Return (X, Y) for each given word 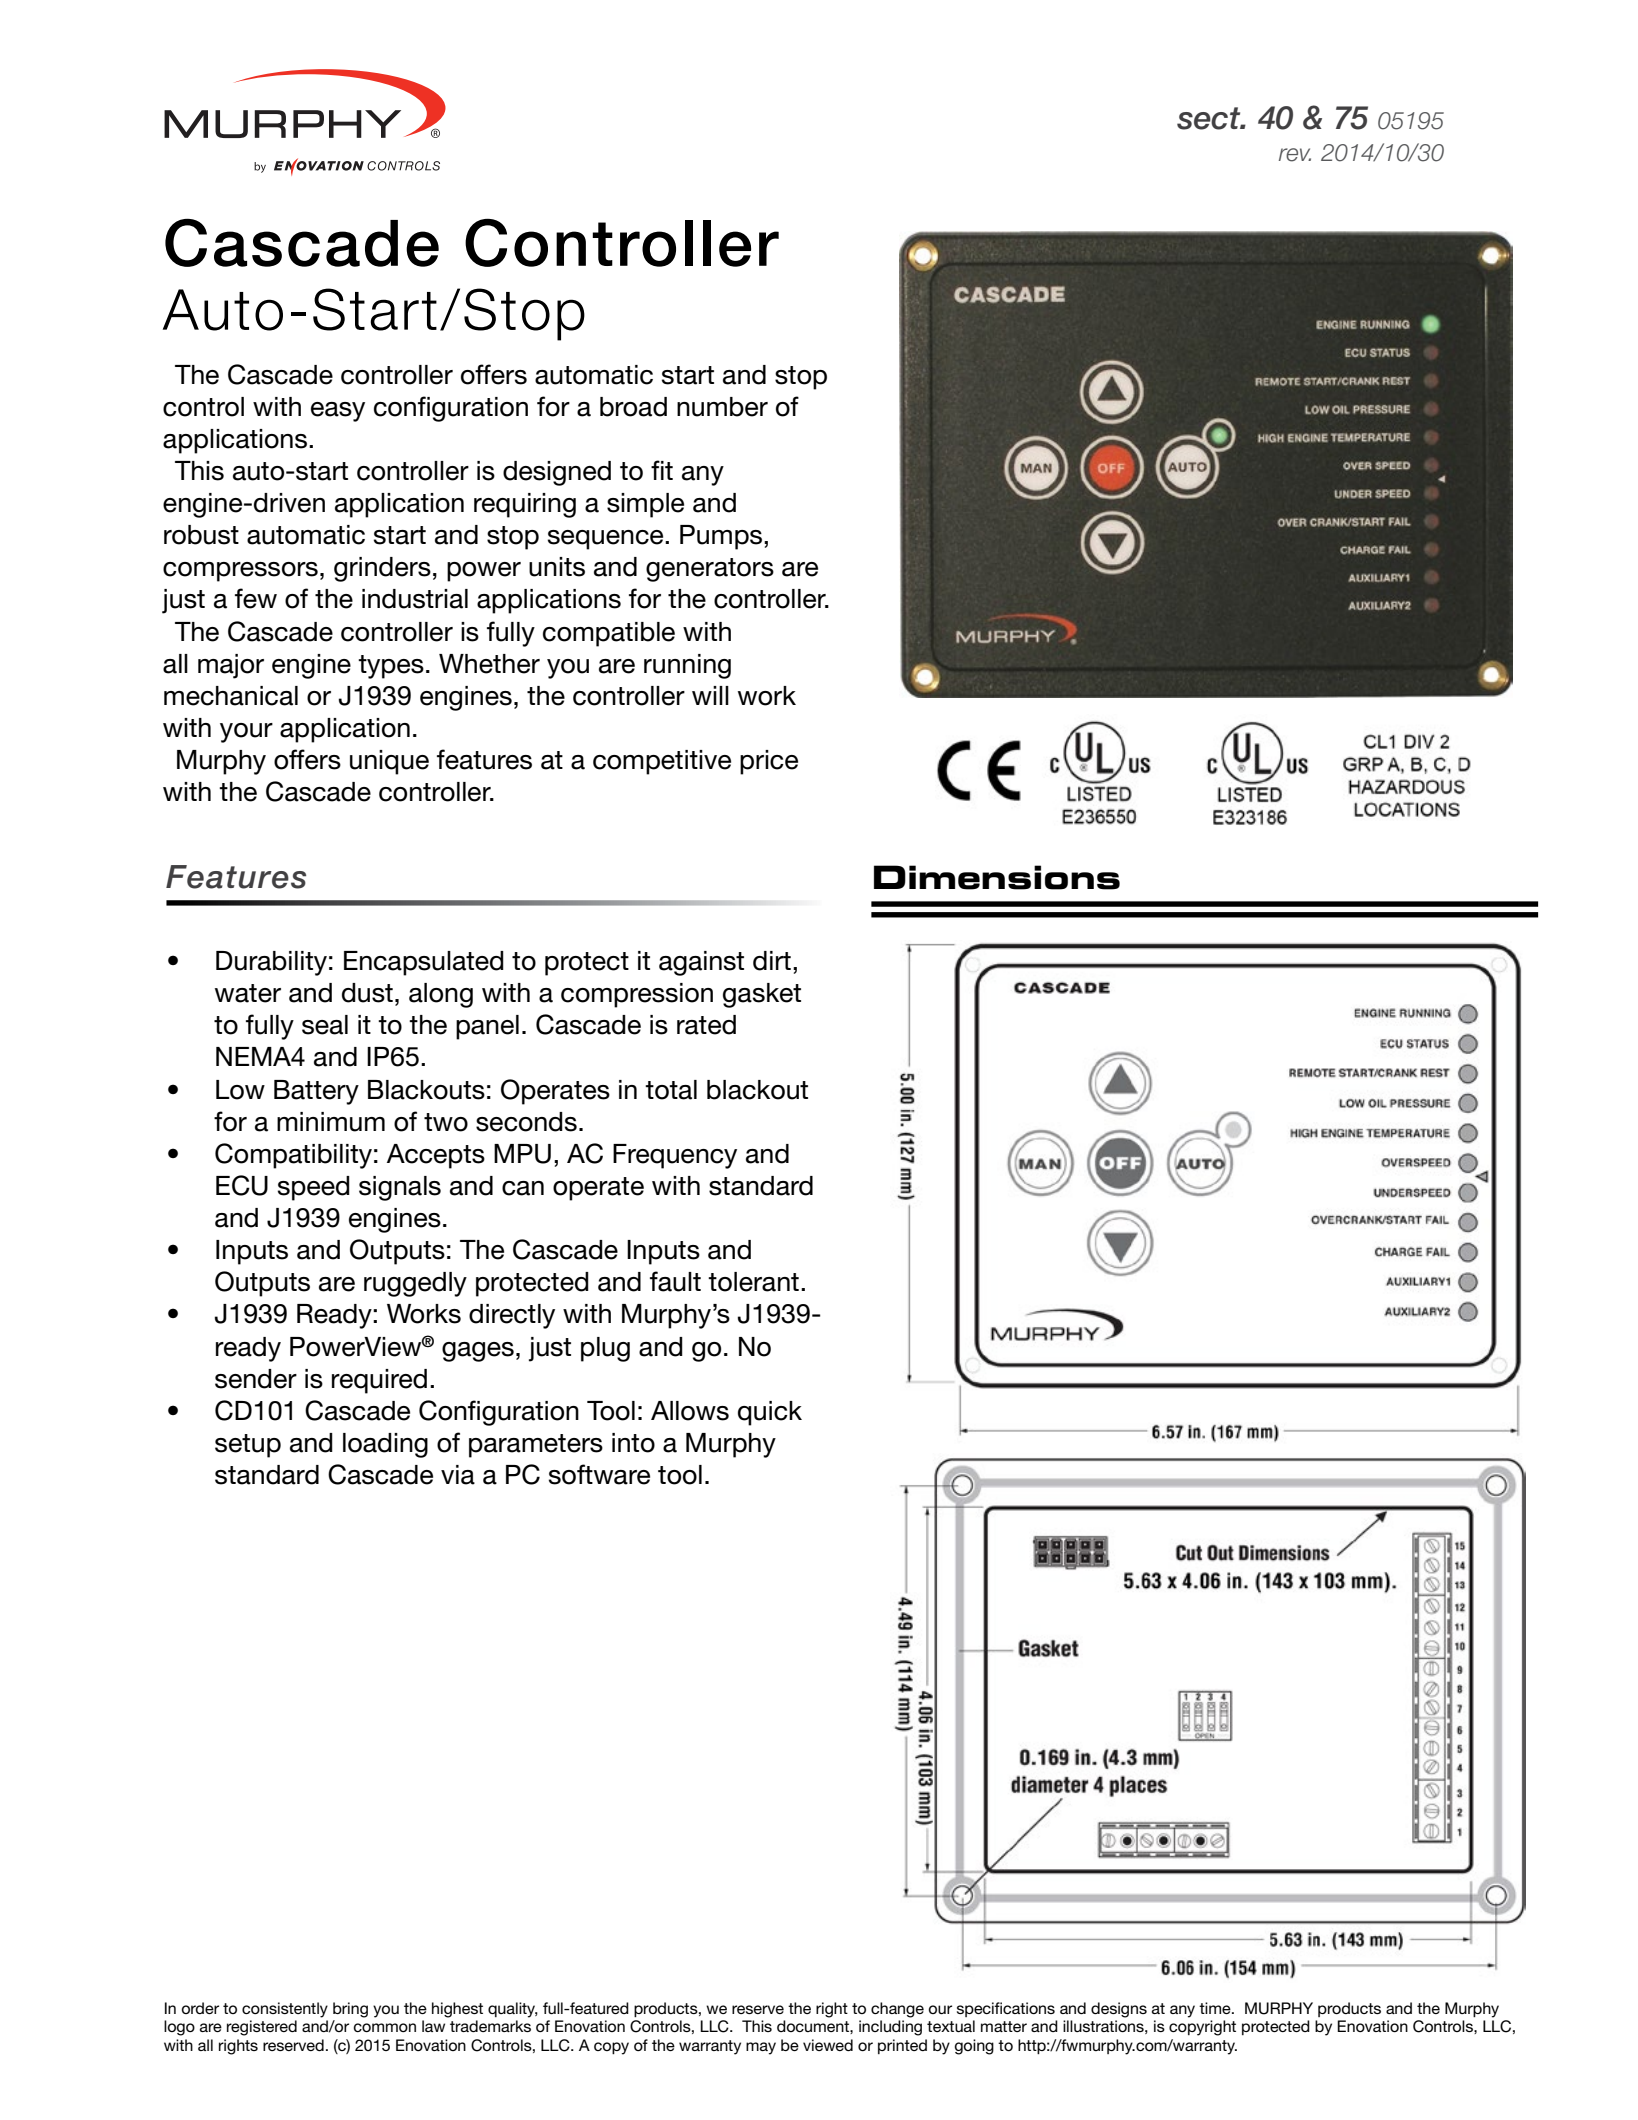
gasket (762, 995)
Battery (316, 1092)
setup (248, 1446)
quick (770, 1413)
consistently (285, 2010)
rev (1295, 155)
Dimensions (997, 877)
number (722, 407)
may (761, 2048)
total (671, 1090)
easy (338, 412)
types (391, 667)
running (687, 666)
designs (1119, 2010)
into (633, 1443)
